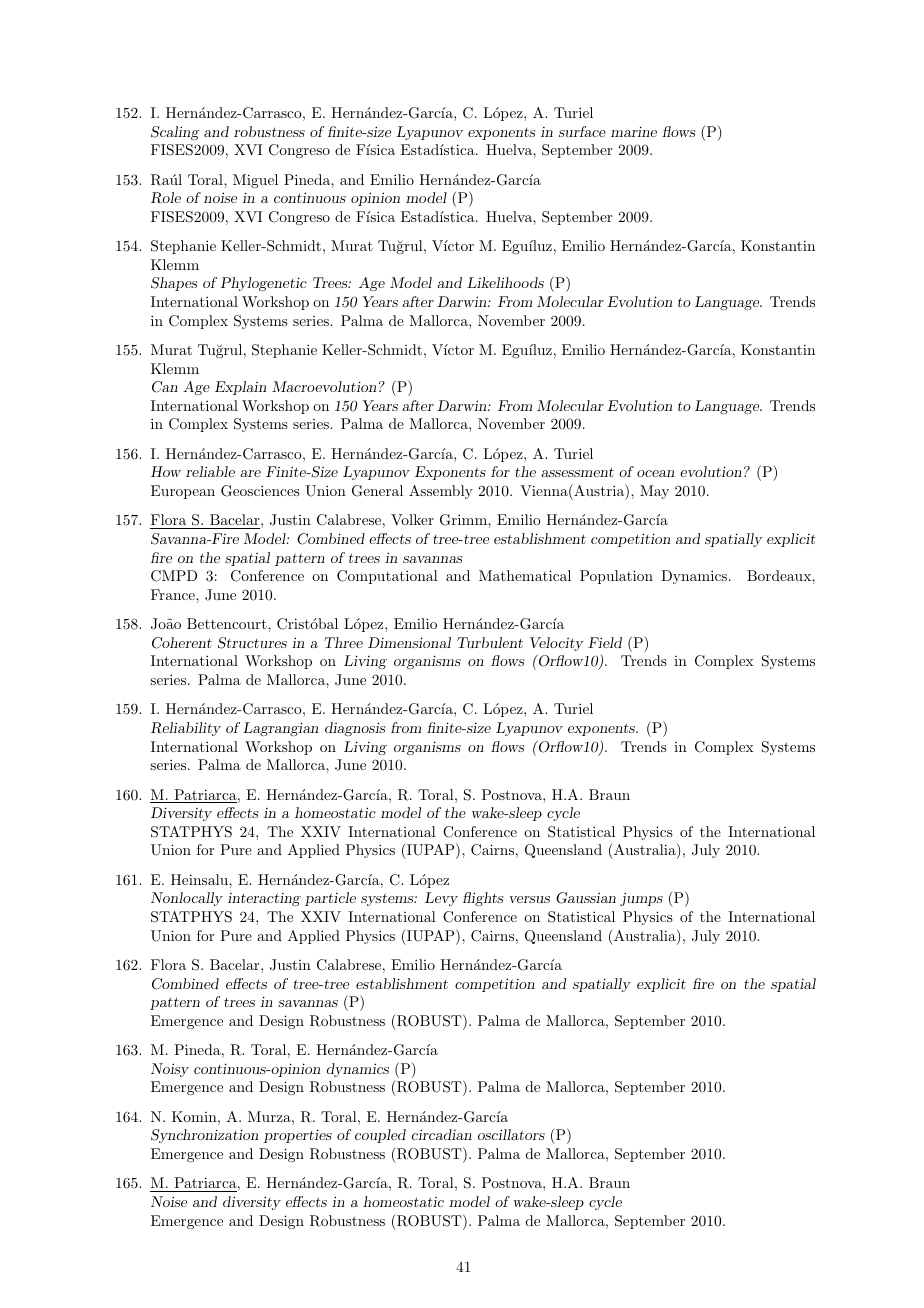 This image has width=924, height=1308. I want to click on Field, so click(605, 642).
